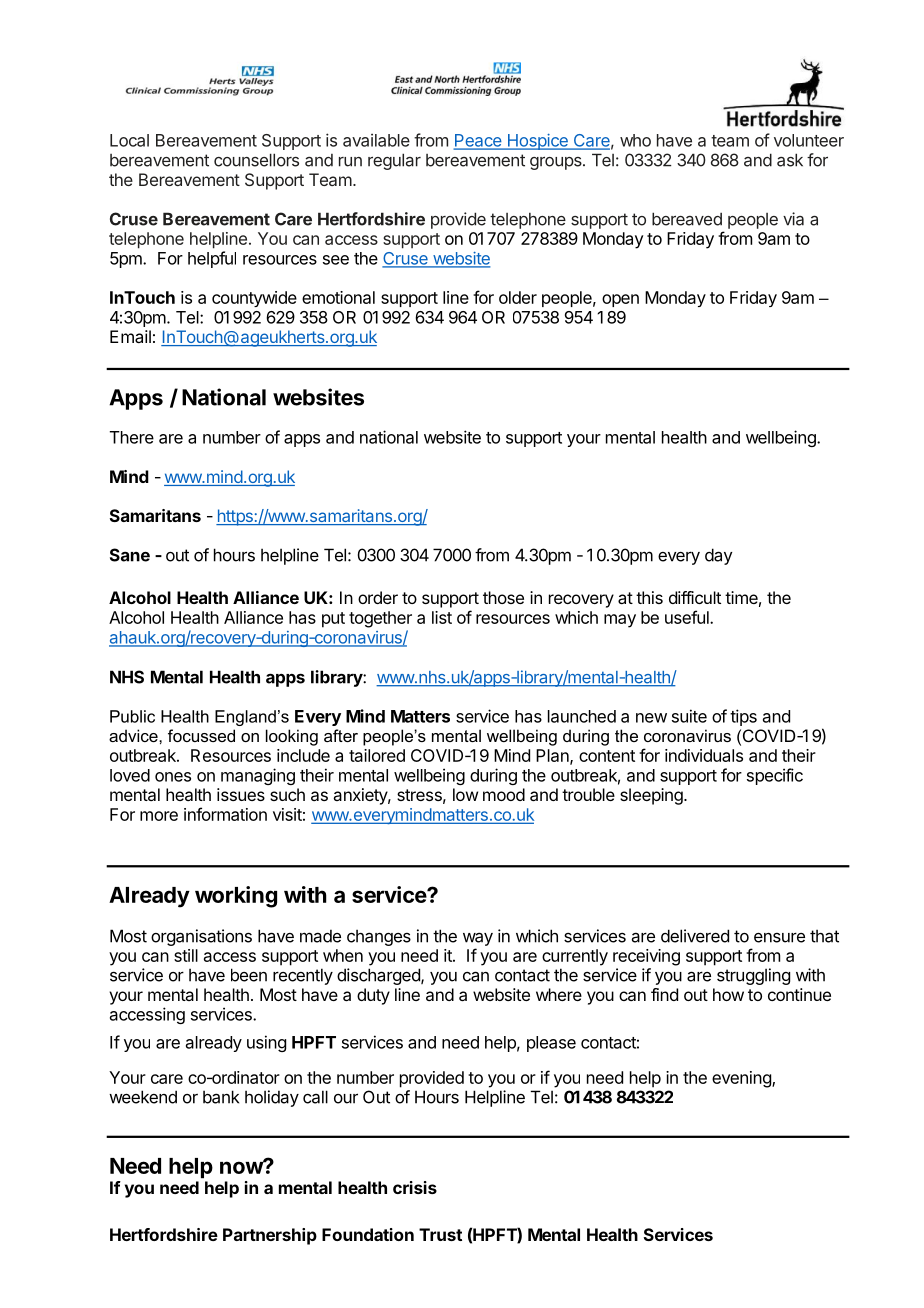  What do you see at coordinates (790, 160) in the screenshot?
I see `ask` at bounding box center [790, 160].
